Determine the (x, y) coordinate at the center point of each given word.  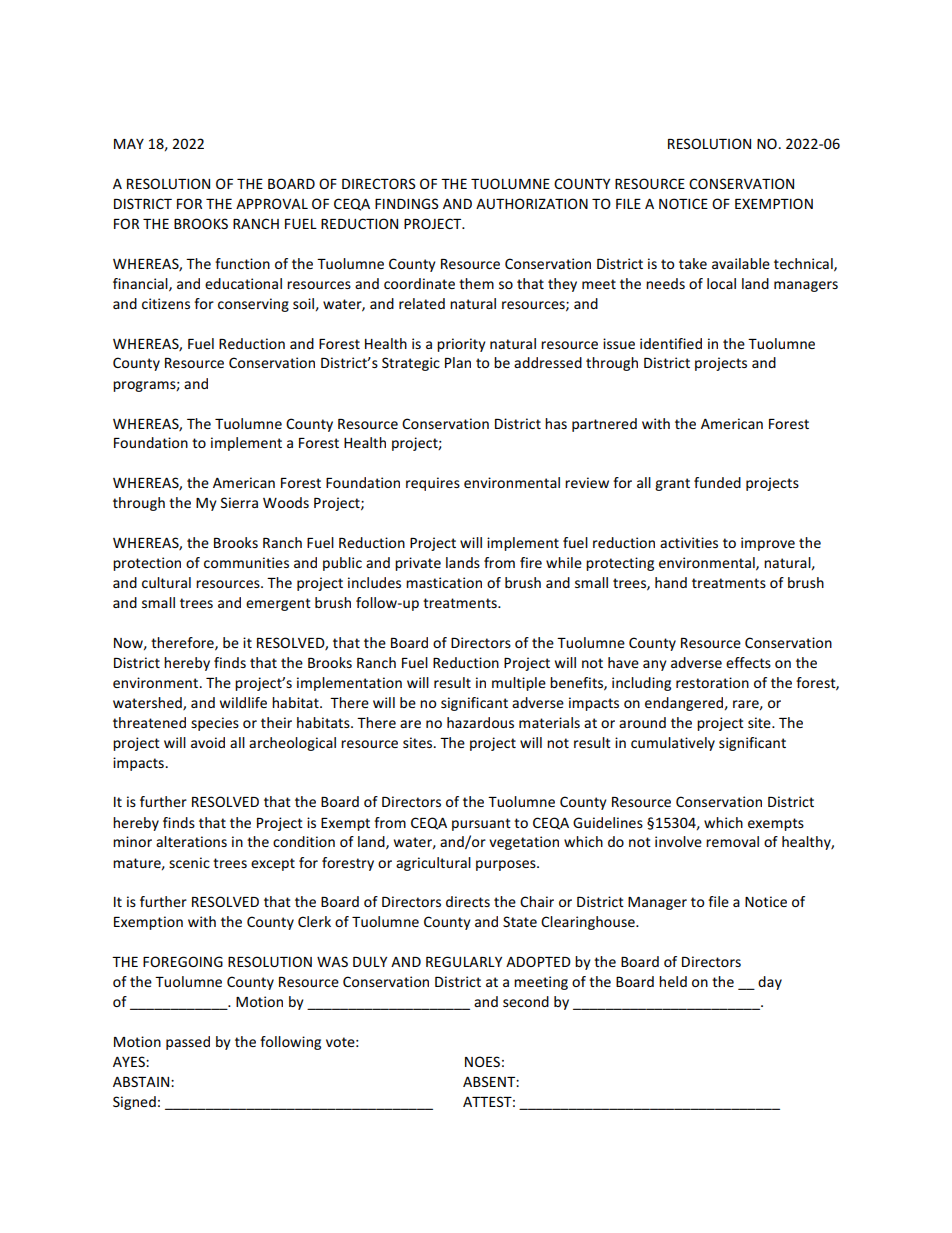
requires (433, 484)
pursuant (481, 824)
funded (717, 482)
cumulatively (673, 744)
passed (188, 1043)
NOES (482, 1061)
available (741, 263)
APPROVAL (272, 203)
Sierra (239, 502)
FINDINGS (407, 203)
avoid (208, 742)
